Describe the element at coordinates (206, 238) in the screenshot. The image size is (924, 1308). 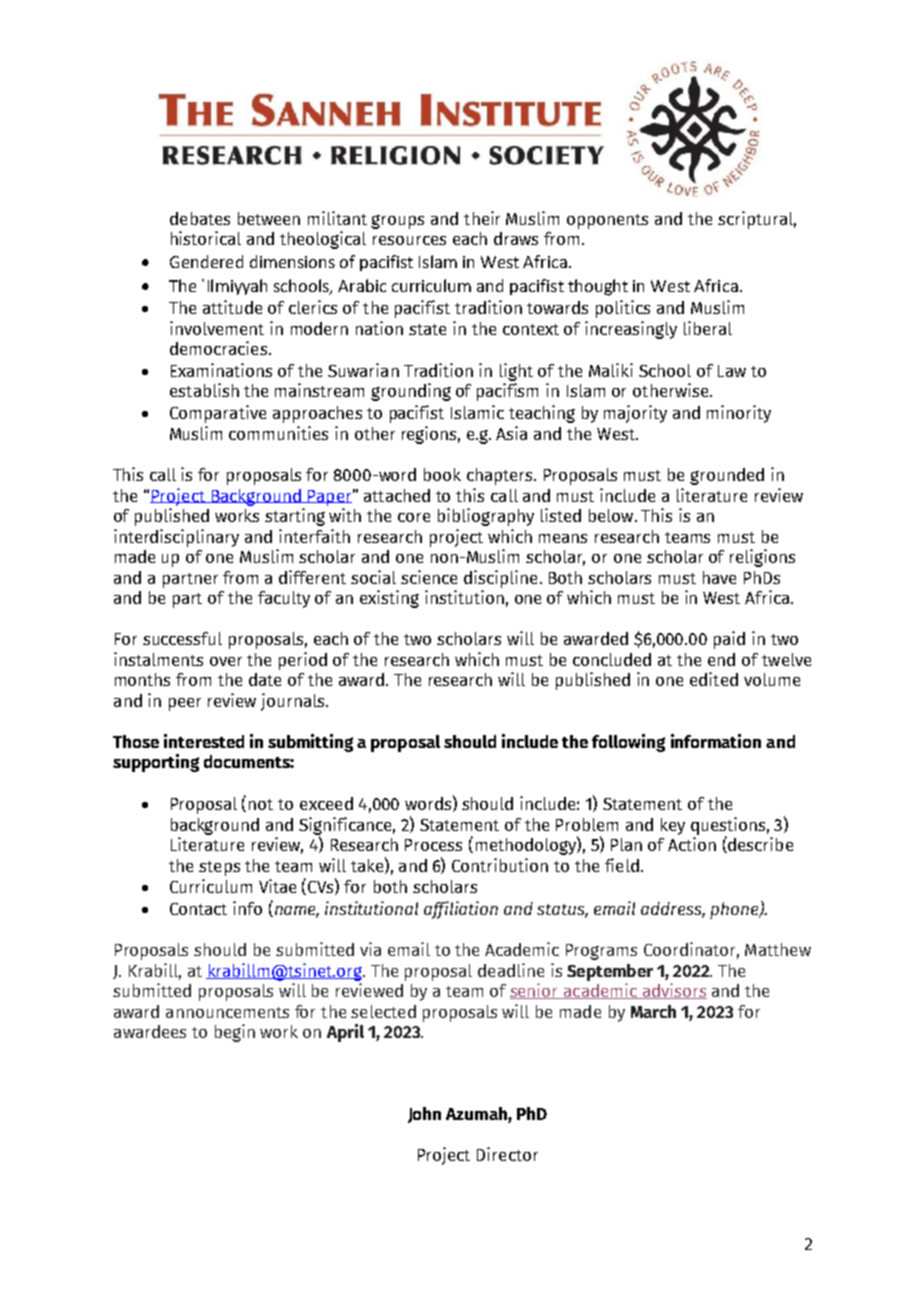
I see `historical` at that location.
